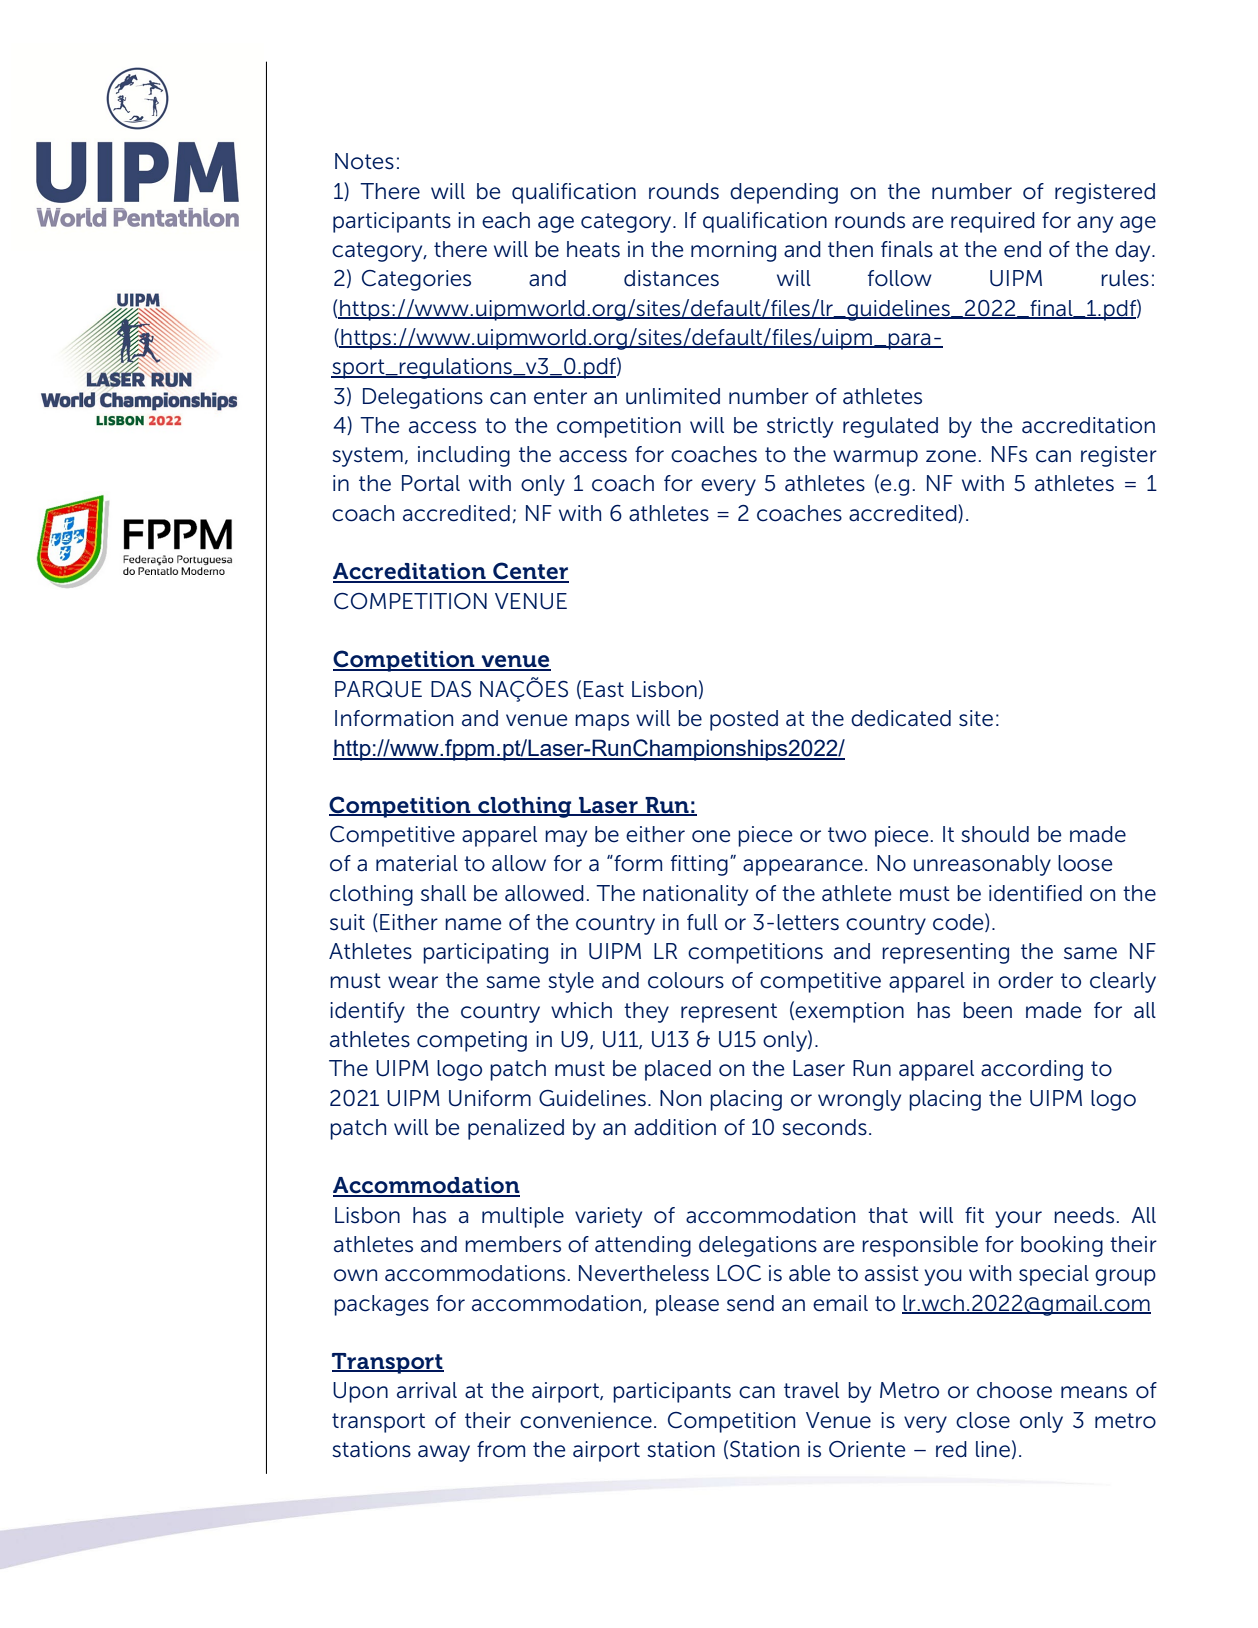 The height and width of the screenshot is (1628, 1258). What do you see at coordinates (784, 193) in the screenshot?
I see `depending` at bounding box center [784, 193].
